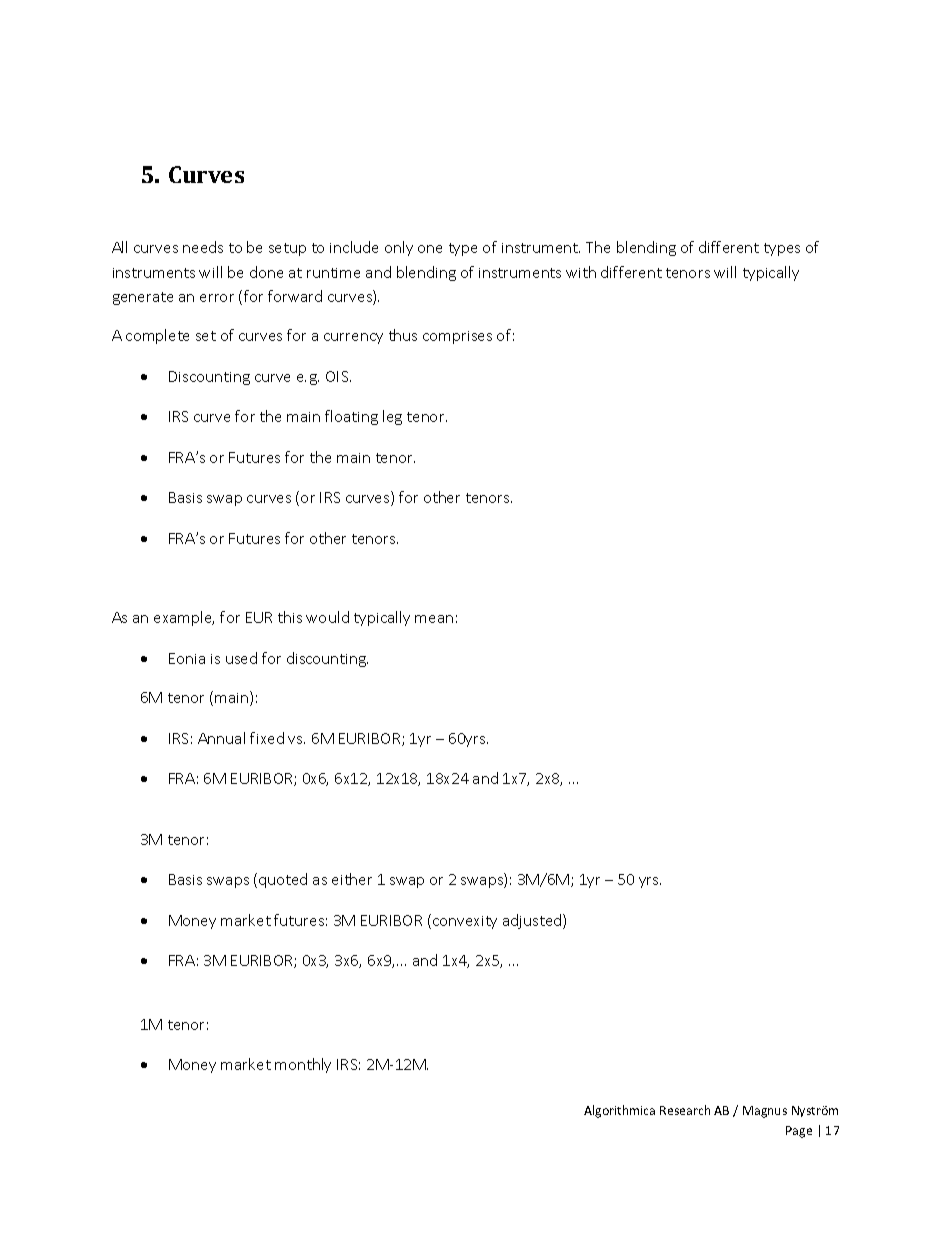  I want to click on error, so click(217, 298).
